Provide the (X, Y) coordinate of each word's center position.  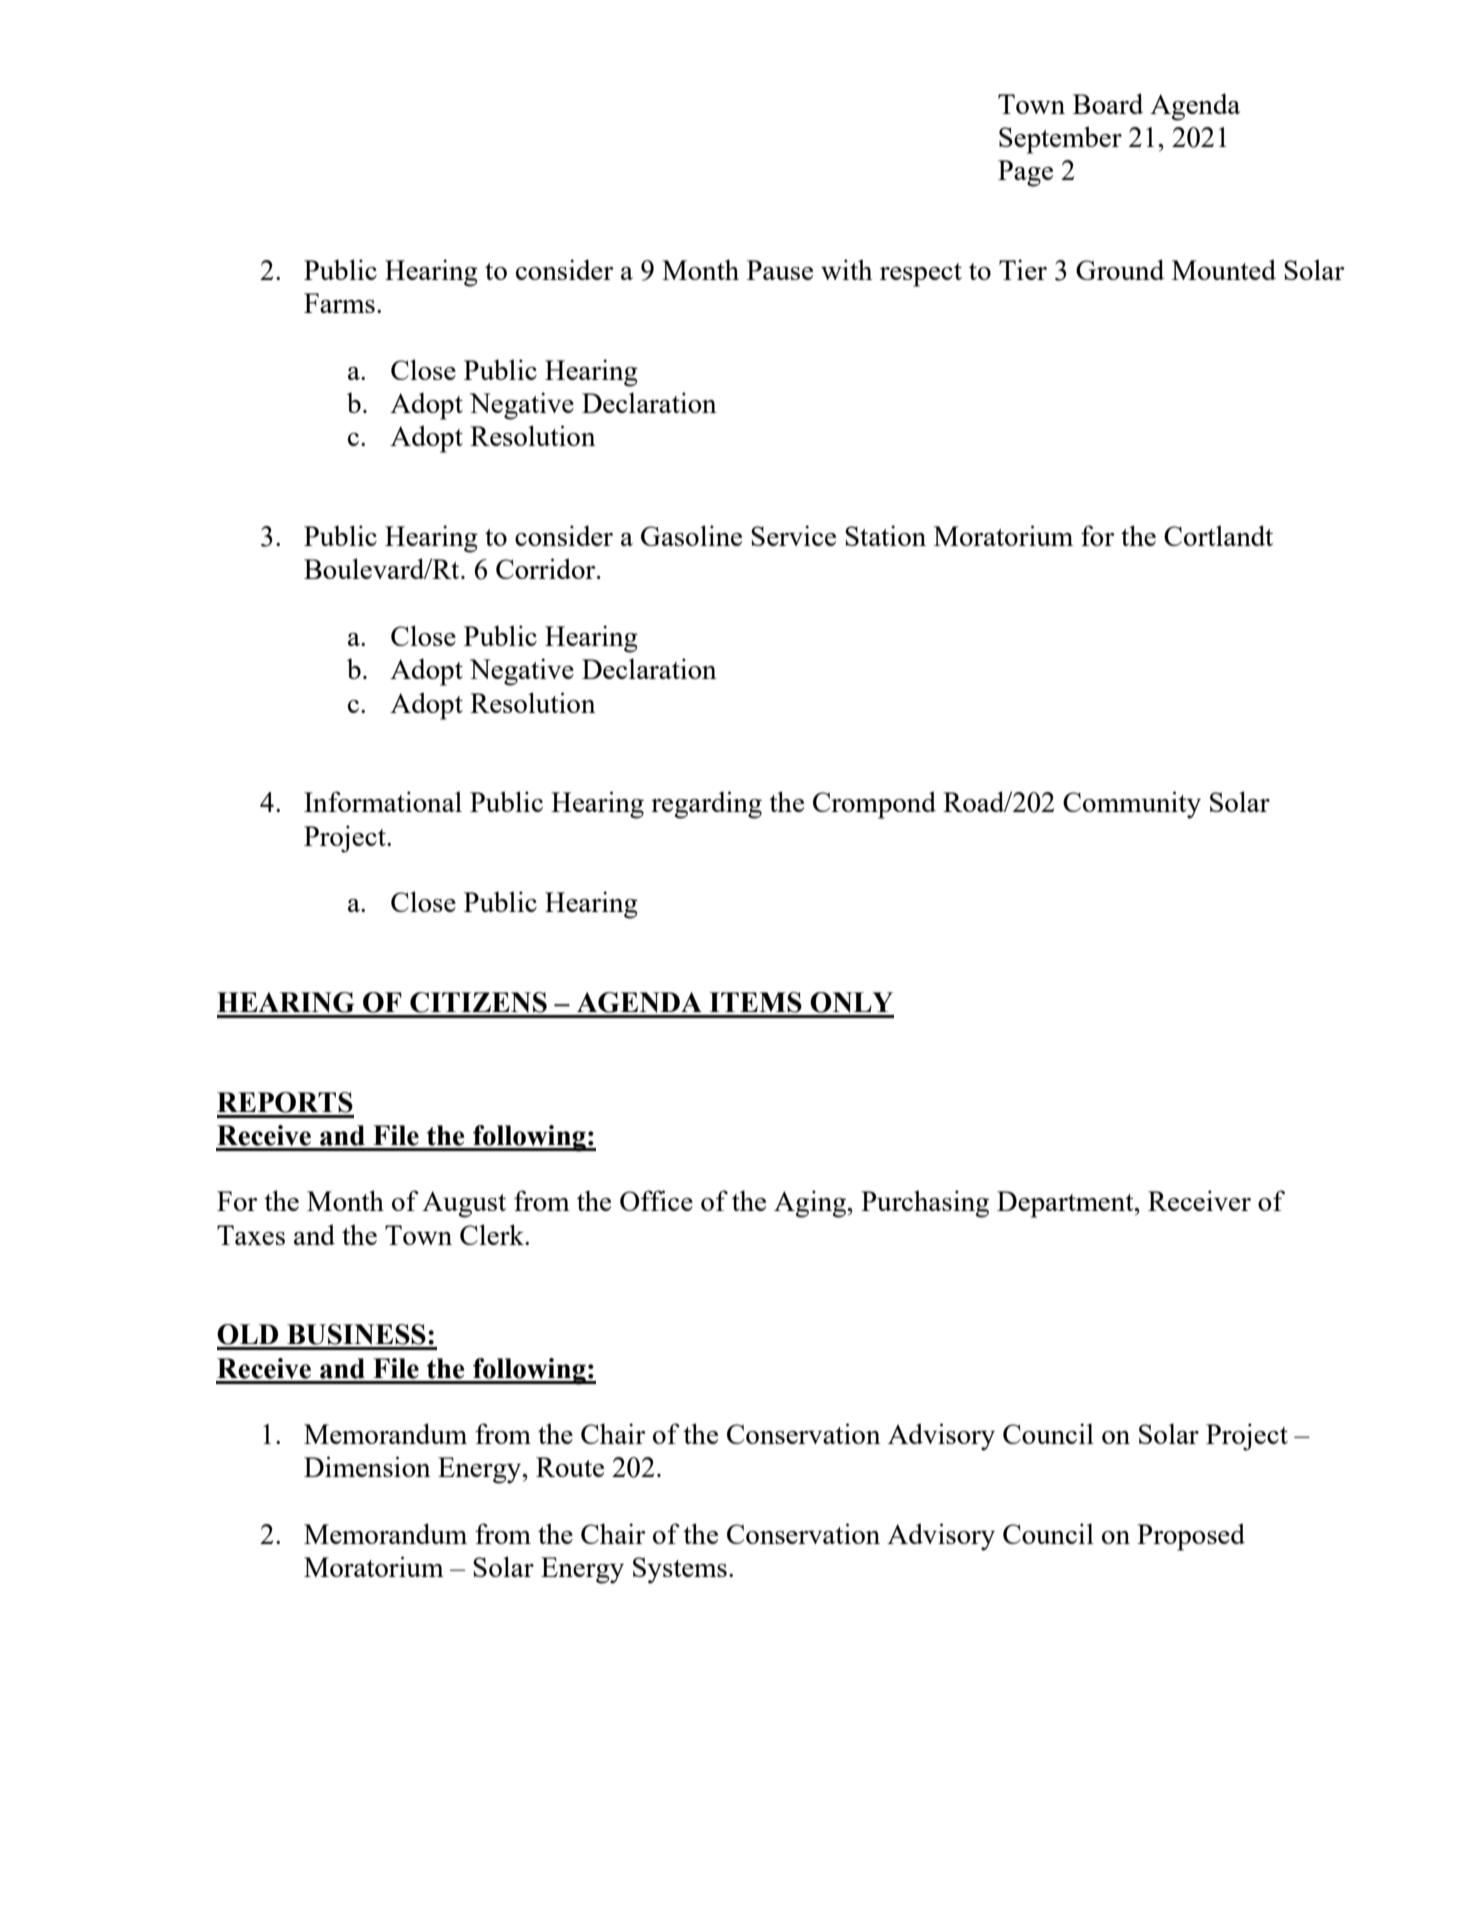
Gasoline (691, 535)
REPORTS (285, 1102)
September (1060, 140)
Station (885, 535)
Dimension (367, 1466)
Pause (780, 270)
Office (656, 1200)
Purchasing (925, 1204)
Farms (339, 303)
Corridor (547, 568)
